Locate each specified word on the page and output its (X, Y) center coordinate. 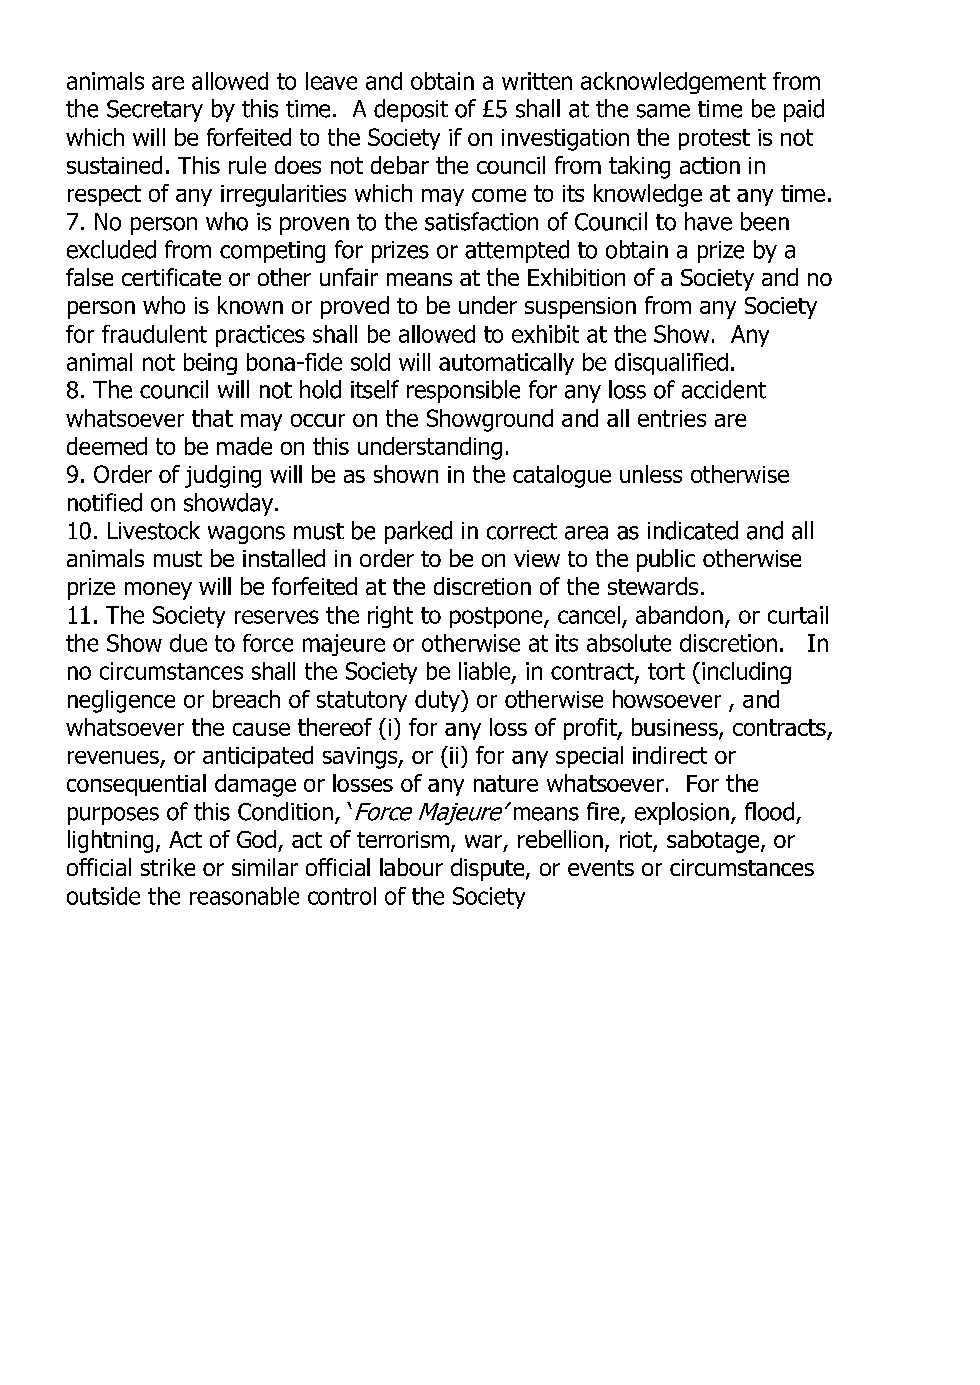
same (663, 111)
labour (411, 867)
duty (438, 701)
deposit (411, 110)
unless (651, 474)
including (746, 673)
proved (355, 307)
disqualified (671, 364)
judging (223, 476)
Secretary (155, 111)
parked (418, 532)
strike (168, 867)
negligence (121, 701)
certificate (171, 277)
